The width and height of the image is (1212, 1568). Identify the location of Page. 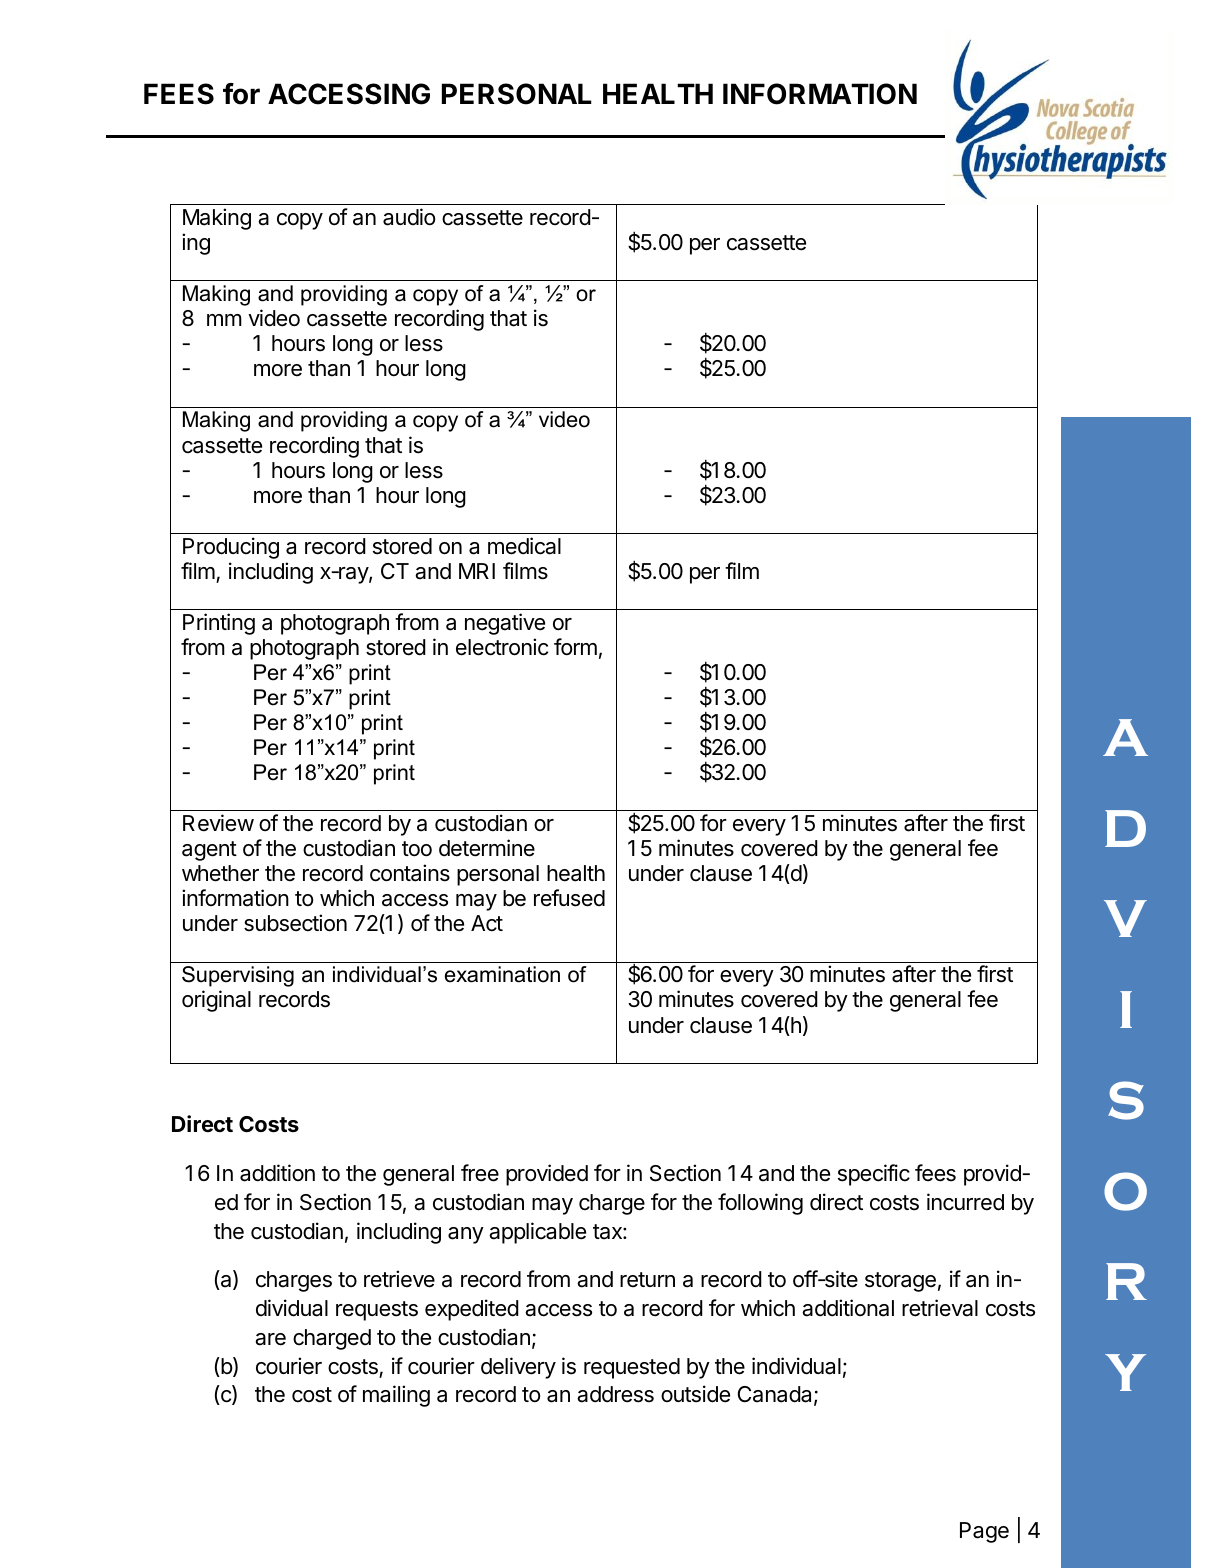
(984, 1532).
